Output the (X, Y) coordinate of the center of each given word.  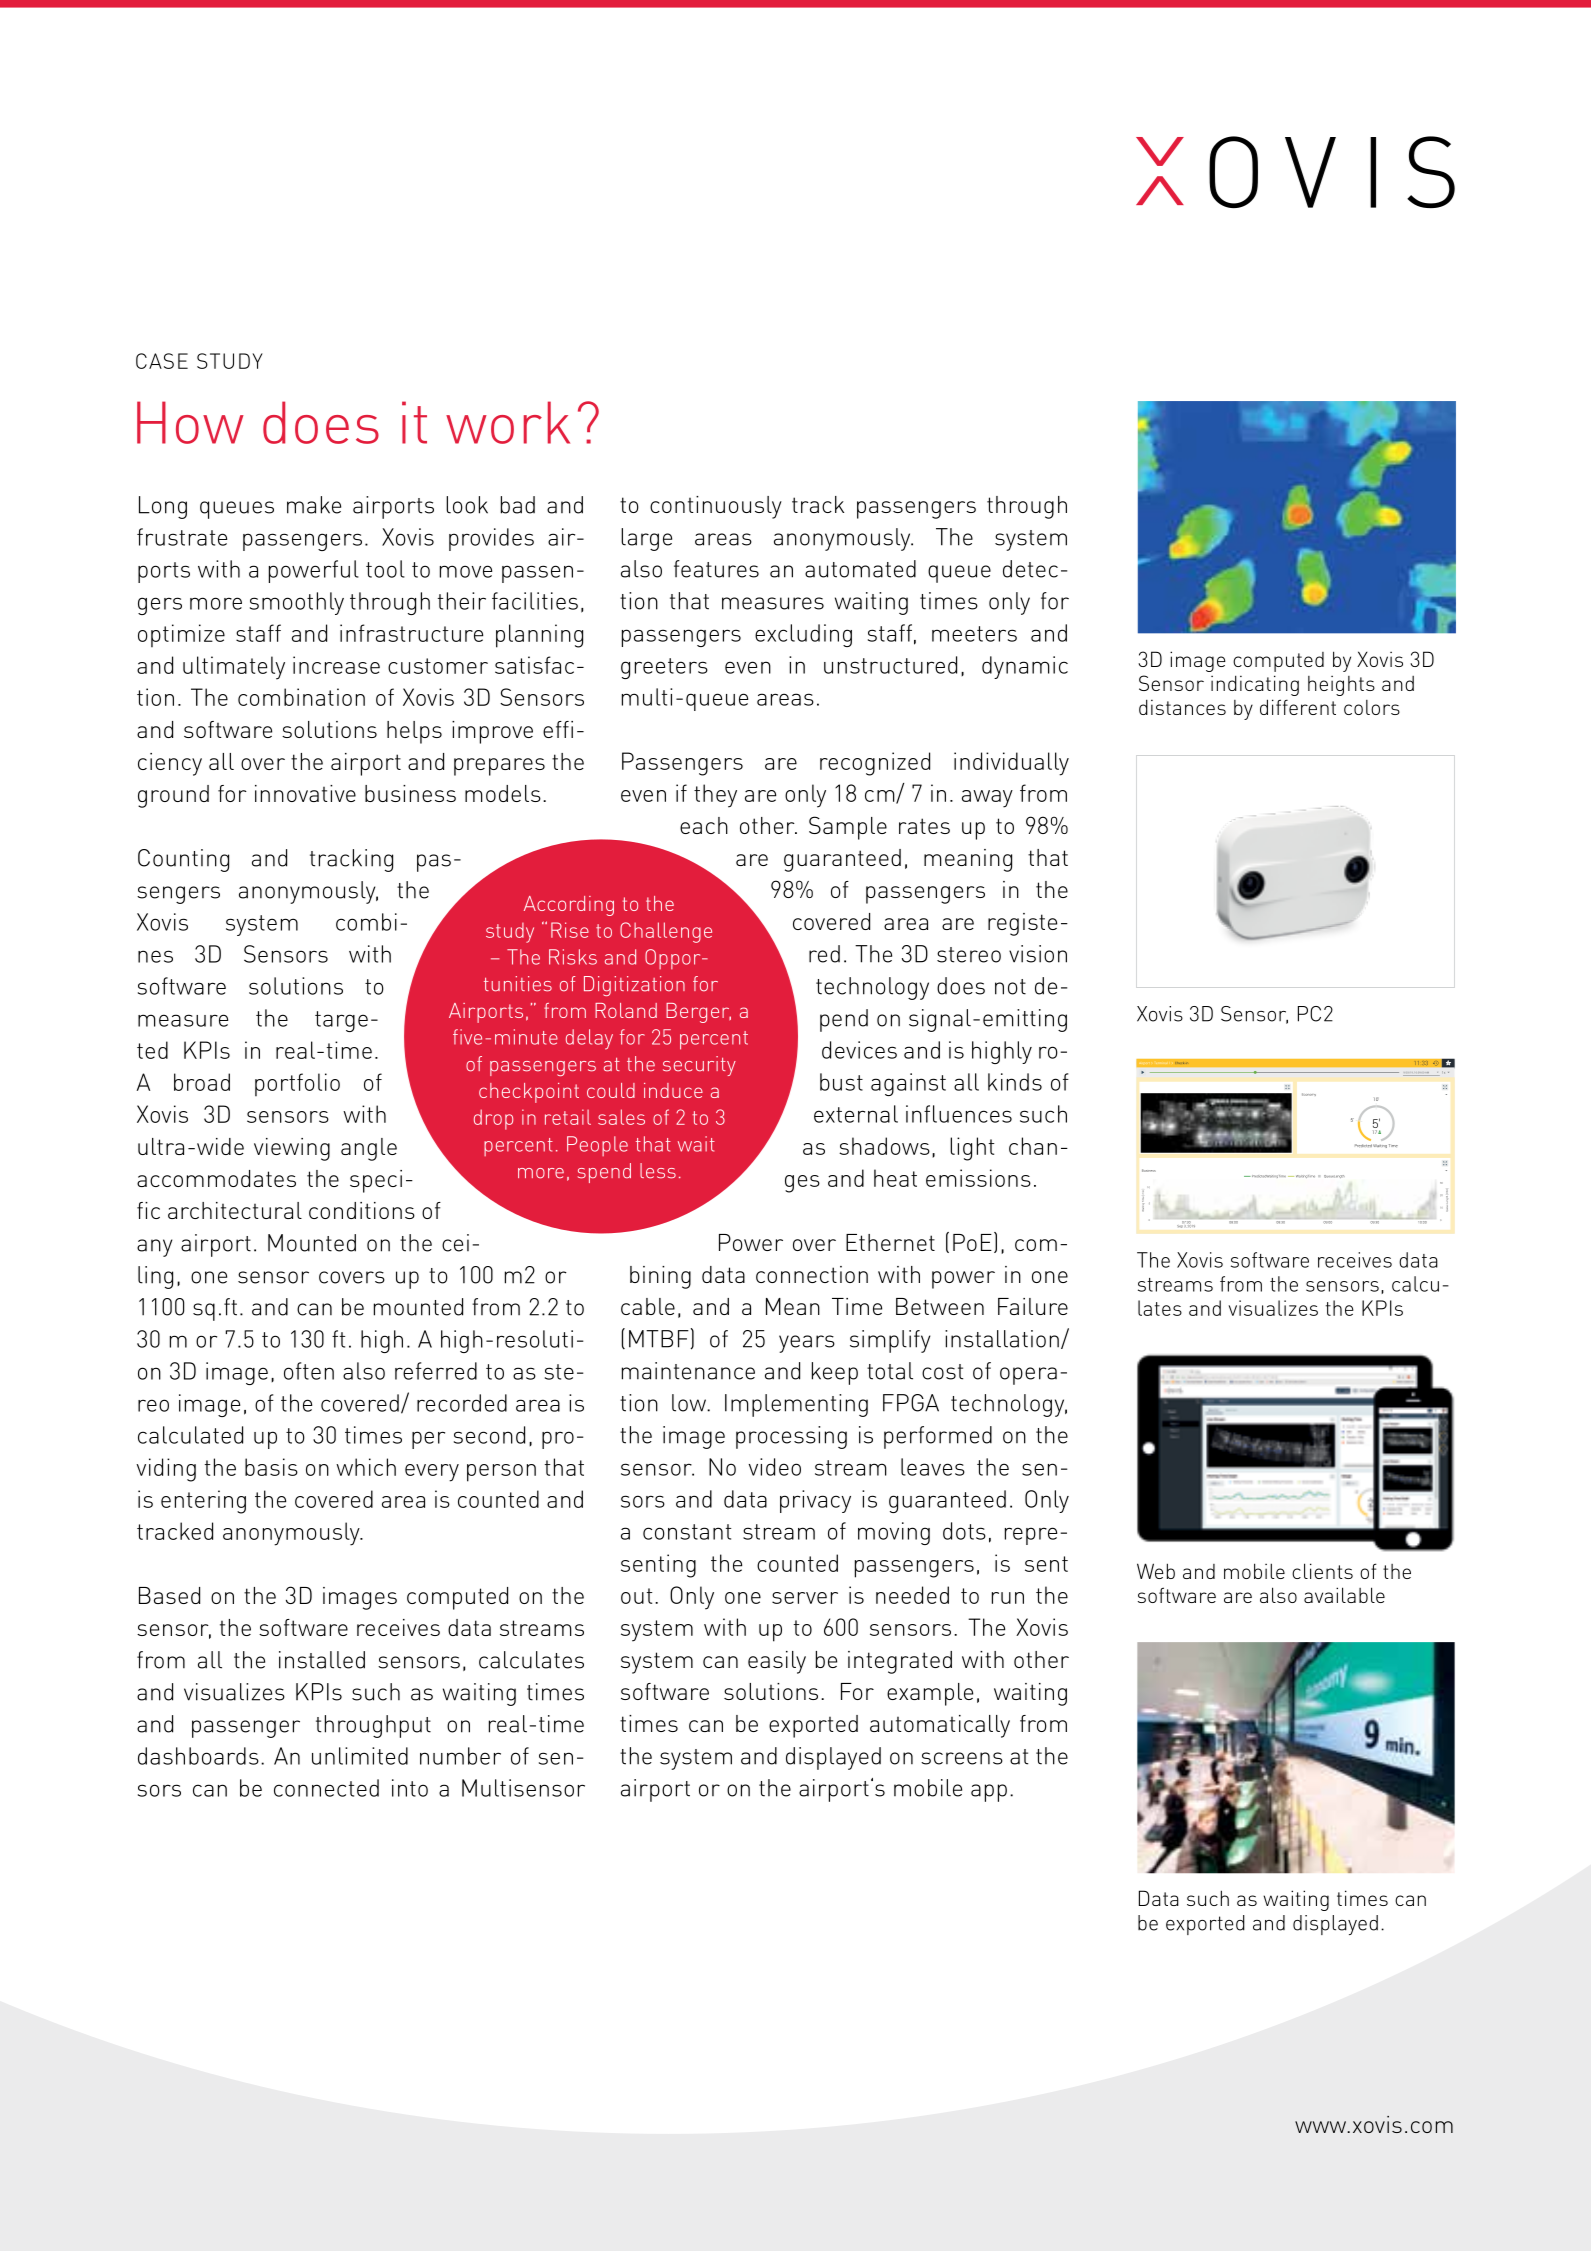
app (989, 1793)
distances (1182, 707)
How (190, 422)
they (715, 796)
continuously (716, 507)
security (699, 1066)
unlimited (360, 1756)
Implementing (796, 1405)
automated (860, 569)
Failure (1033, 1306)
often (309, 1371)
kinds (1015, 1082)
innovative (305, 793)
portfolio (297, 1084)
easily (777, 1662)
